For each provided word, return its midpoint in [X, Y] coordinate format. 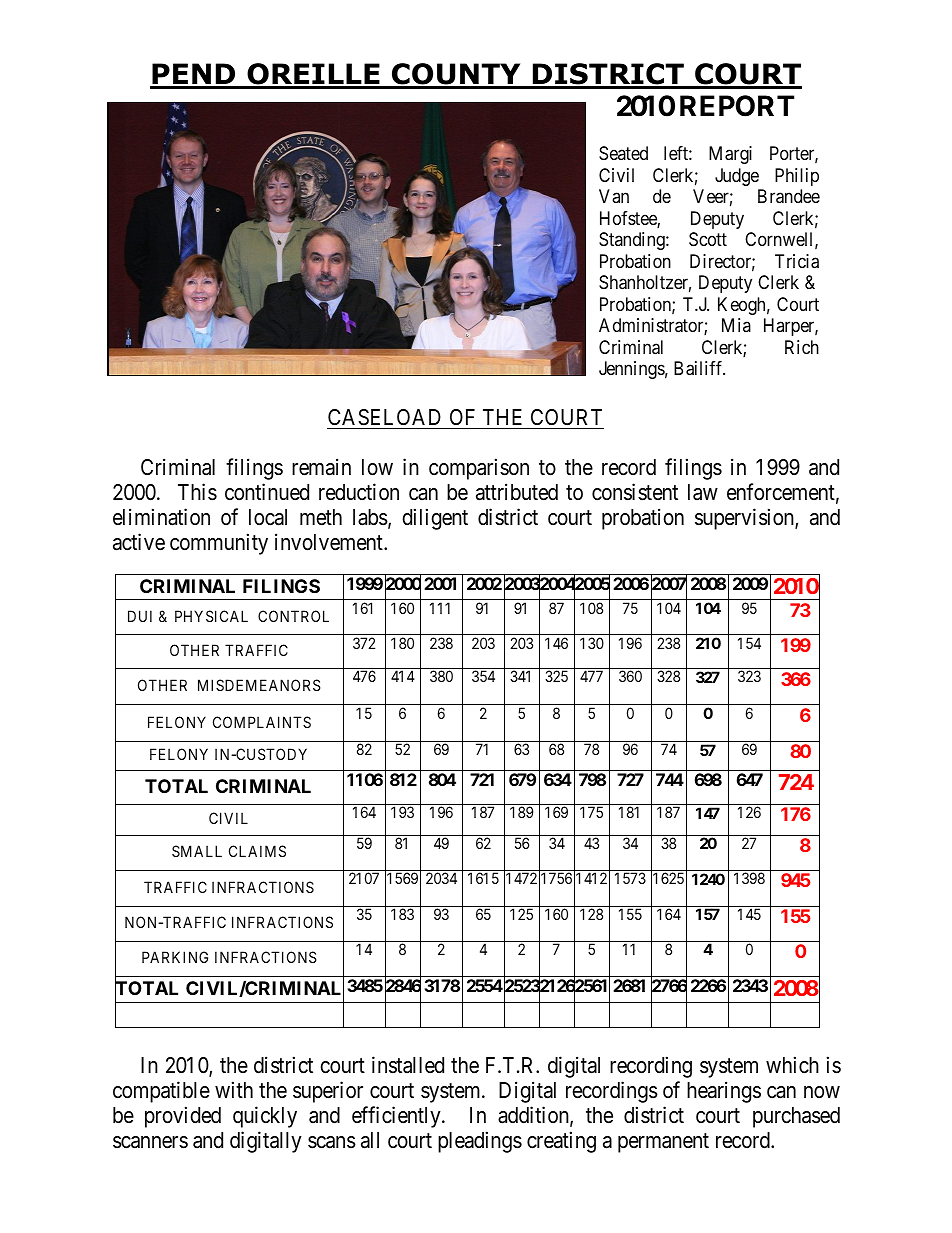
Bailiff [699, 368]
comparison [479, 469]
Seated [623, 153]
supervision [745, 519]
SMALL [197, 851]
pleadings [480, 1142]
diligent [435, 519]
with [234, 1089]
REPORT [737, 106]
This [197, 492]
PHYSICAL [211, 616]
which [792, 1065]
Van [614, 196]
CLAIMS [257, 851]
